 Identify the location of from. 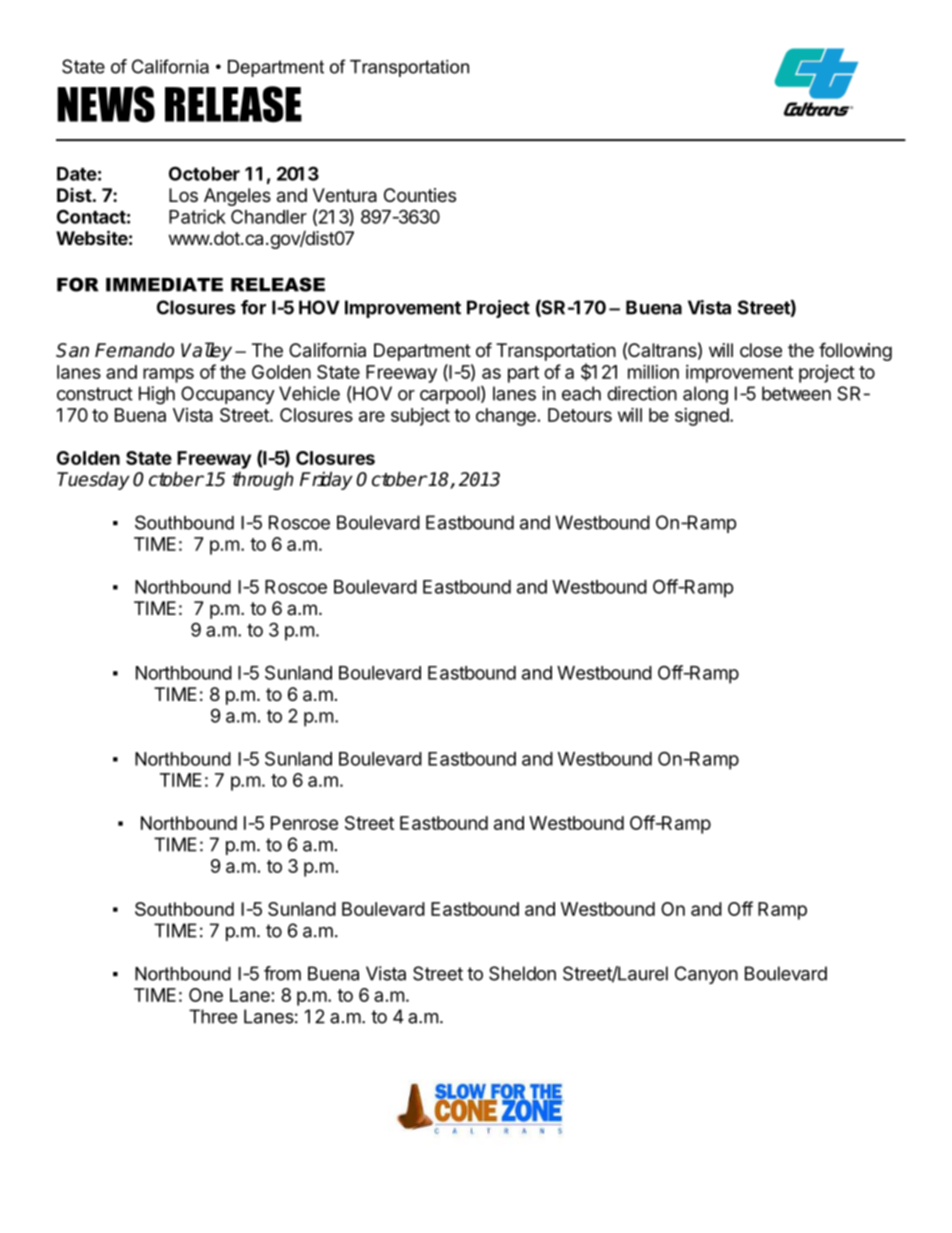
(282, 973).
